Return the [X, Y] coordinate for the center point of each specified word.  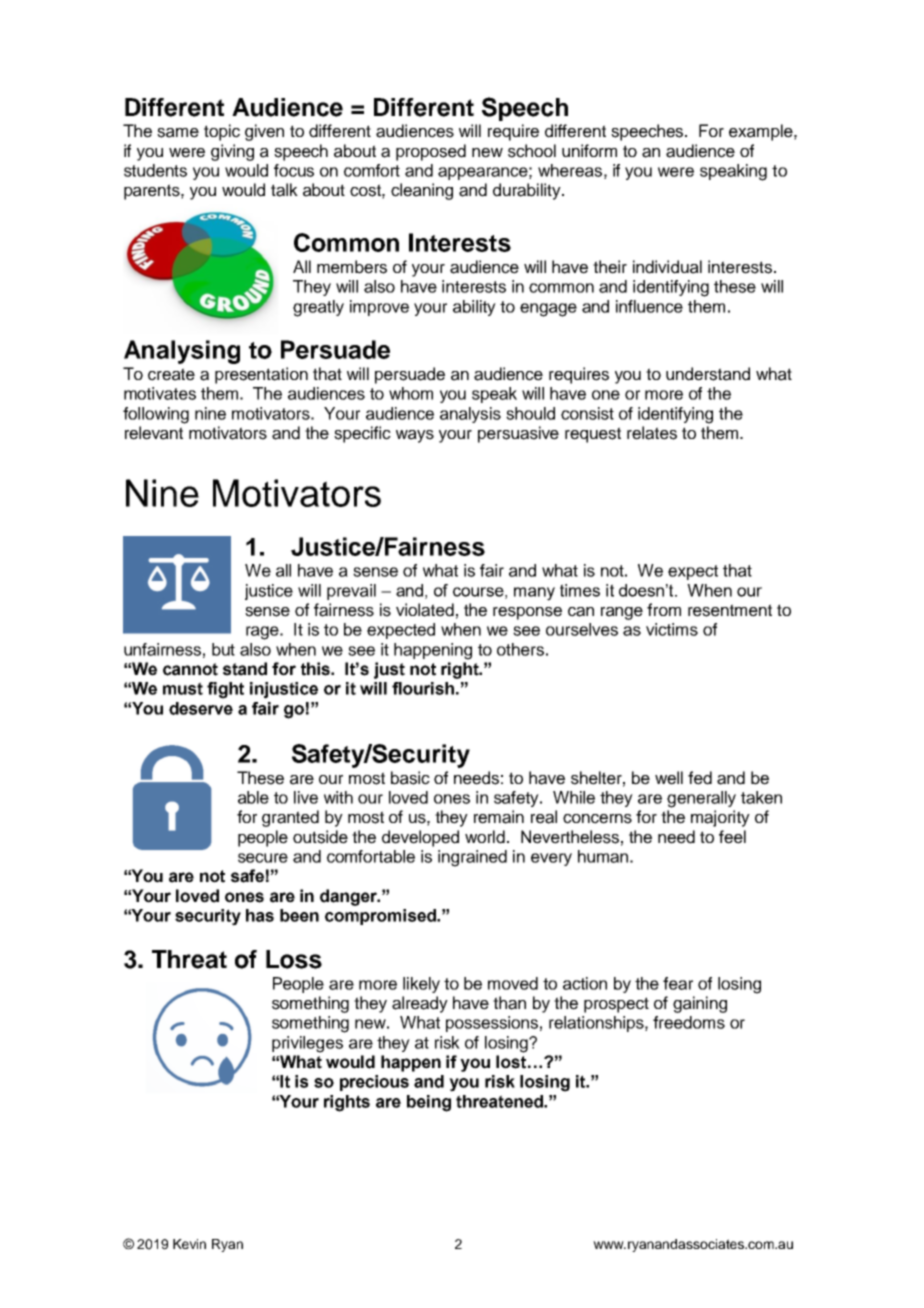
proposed [431, 152]
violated [425, 610]
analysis [470, 415]
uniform [589, 150]
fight [225, 690]
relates [652, 433]
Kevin [189, 1244]
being [429, 1103]
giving [232, 152]
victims [672, 629]
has [260, 915]
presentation [261, 375]
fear [678, 983]
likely [421, 985]
